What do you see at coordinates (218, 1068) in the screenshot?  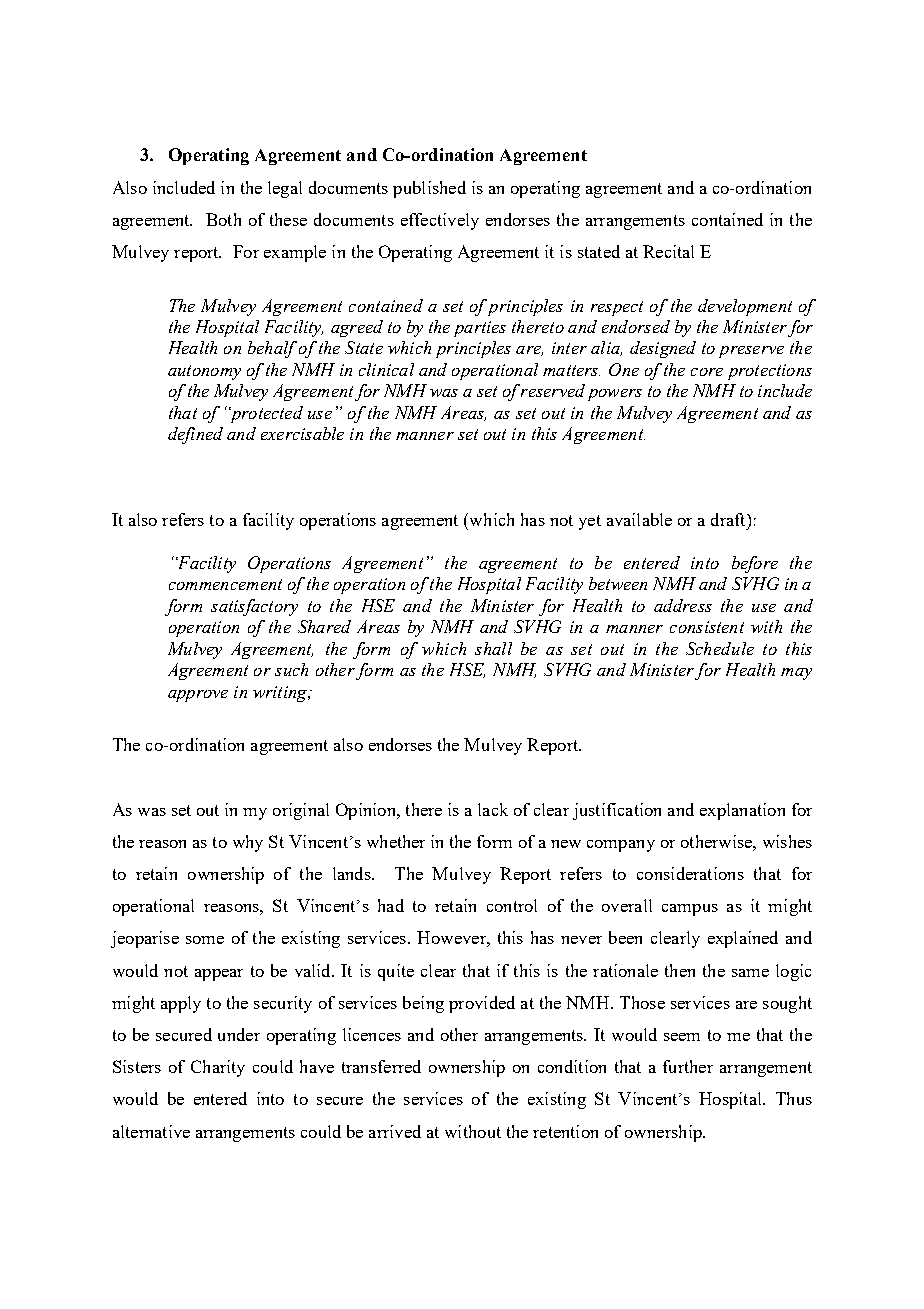 I see `Charity` at bounding box center [218, 1068].
